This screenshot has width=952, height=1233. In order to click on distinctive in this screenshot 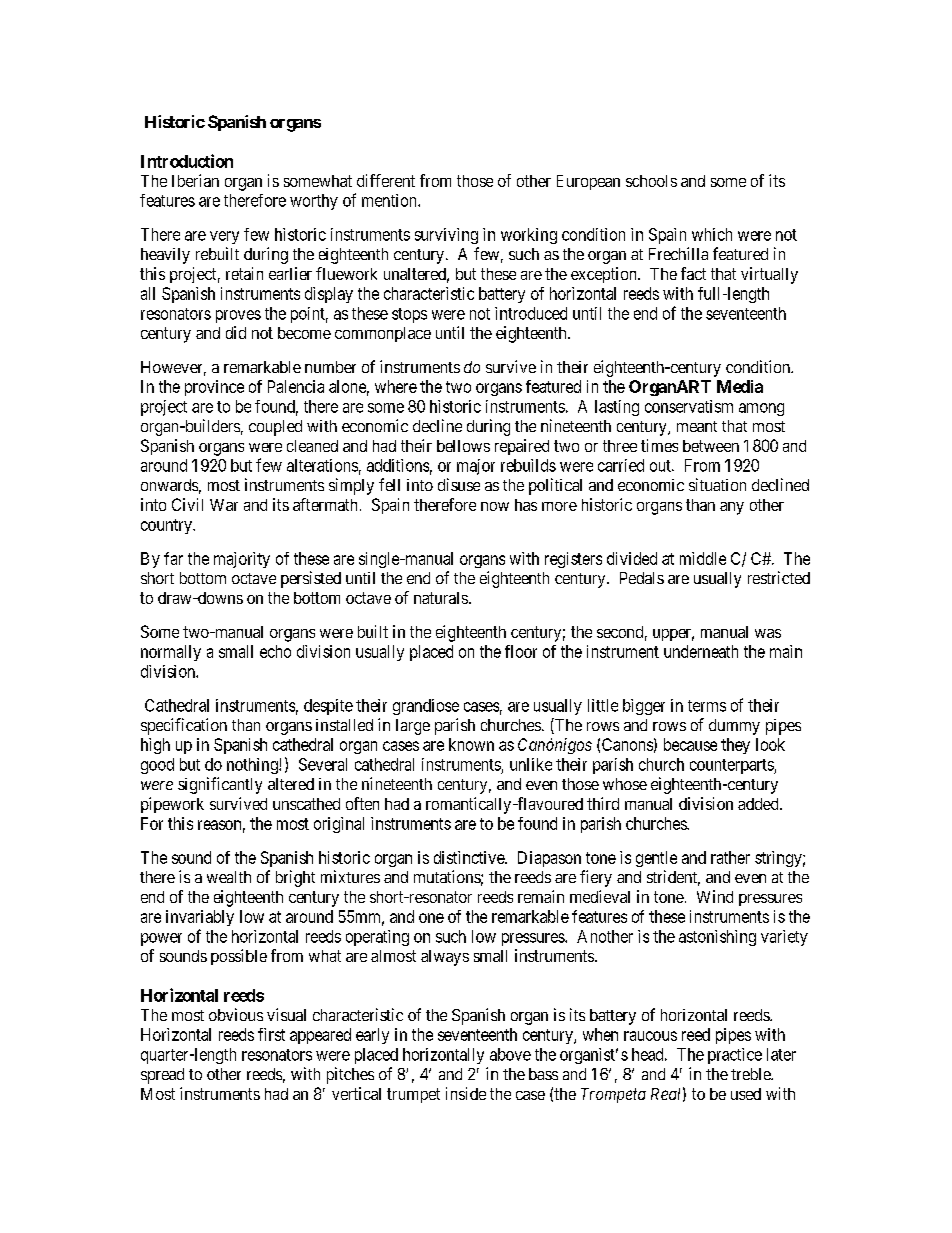, I will do `click(470, 857)`.
